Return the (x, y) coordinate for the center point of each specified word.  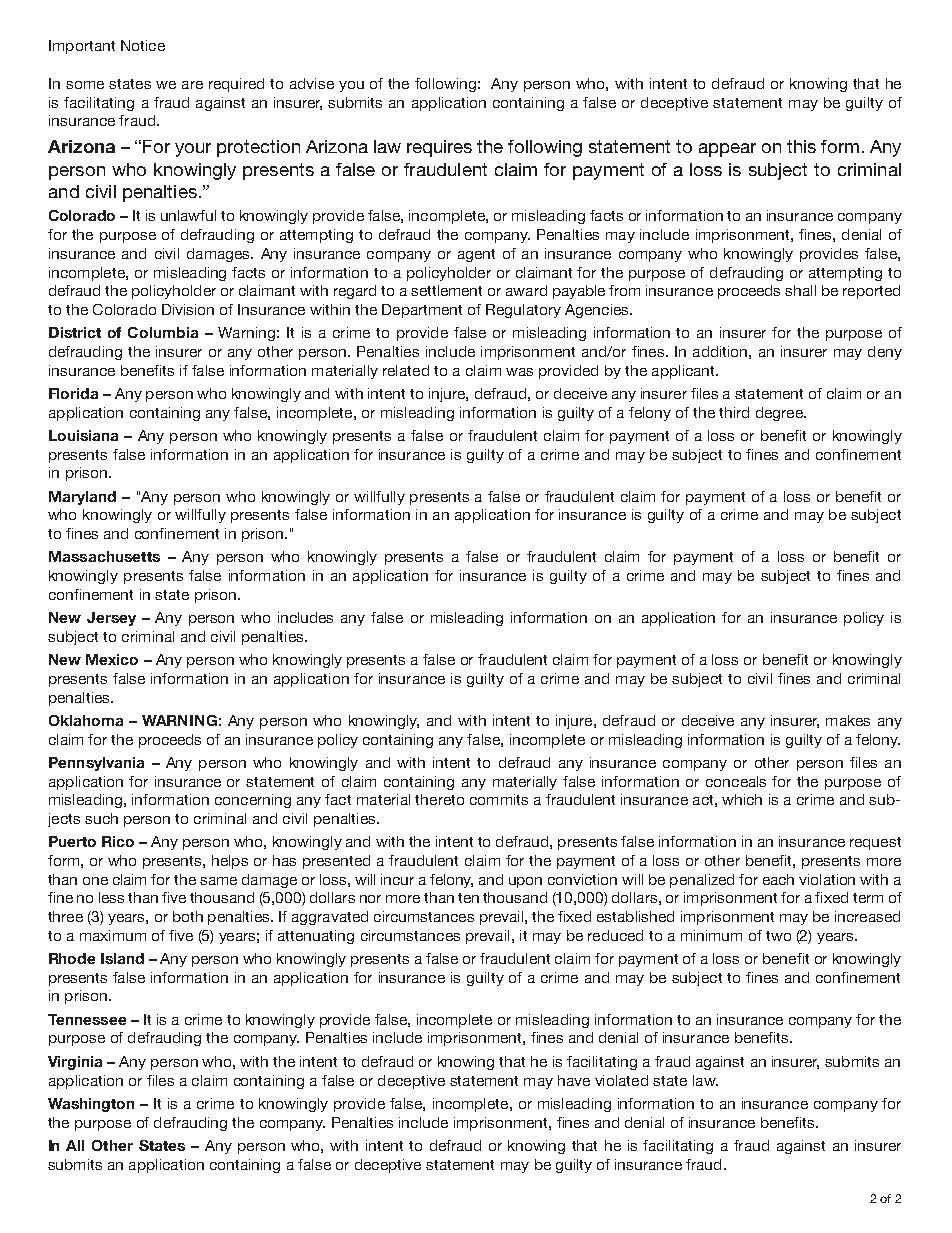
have (574, 1080)
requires (439, 148)
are (192, 85)
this (801, 146)
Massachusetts (104, 556)
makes (848, 720)
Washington (91, 1105)
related (406, 370)
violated (621, 1080)
